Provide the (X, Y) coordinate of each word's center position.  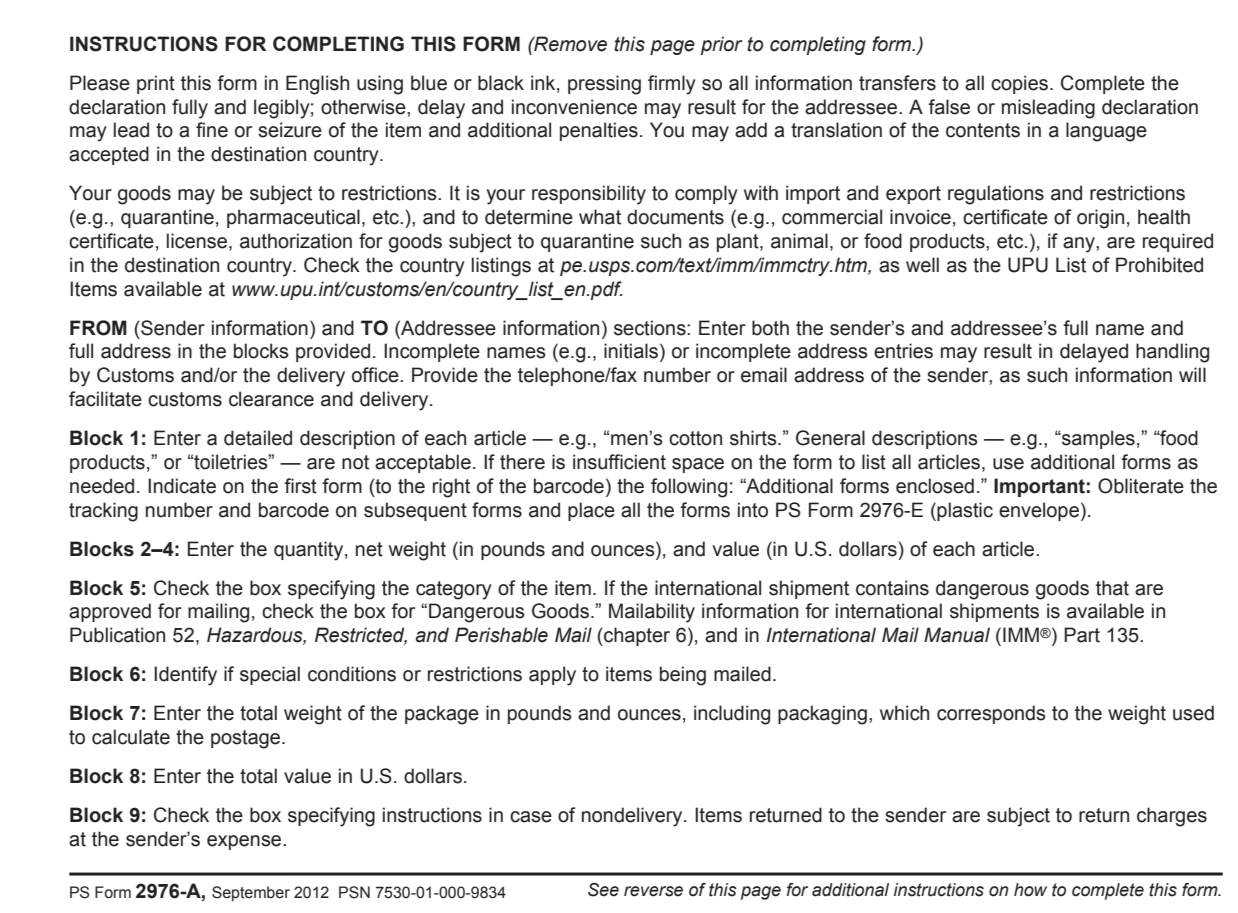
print (156, 84)
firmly (672, 85)
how (1030, 890)
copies (1019, 84)
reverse (653, 891)
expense (245, 842)
